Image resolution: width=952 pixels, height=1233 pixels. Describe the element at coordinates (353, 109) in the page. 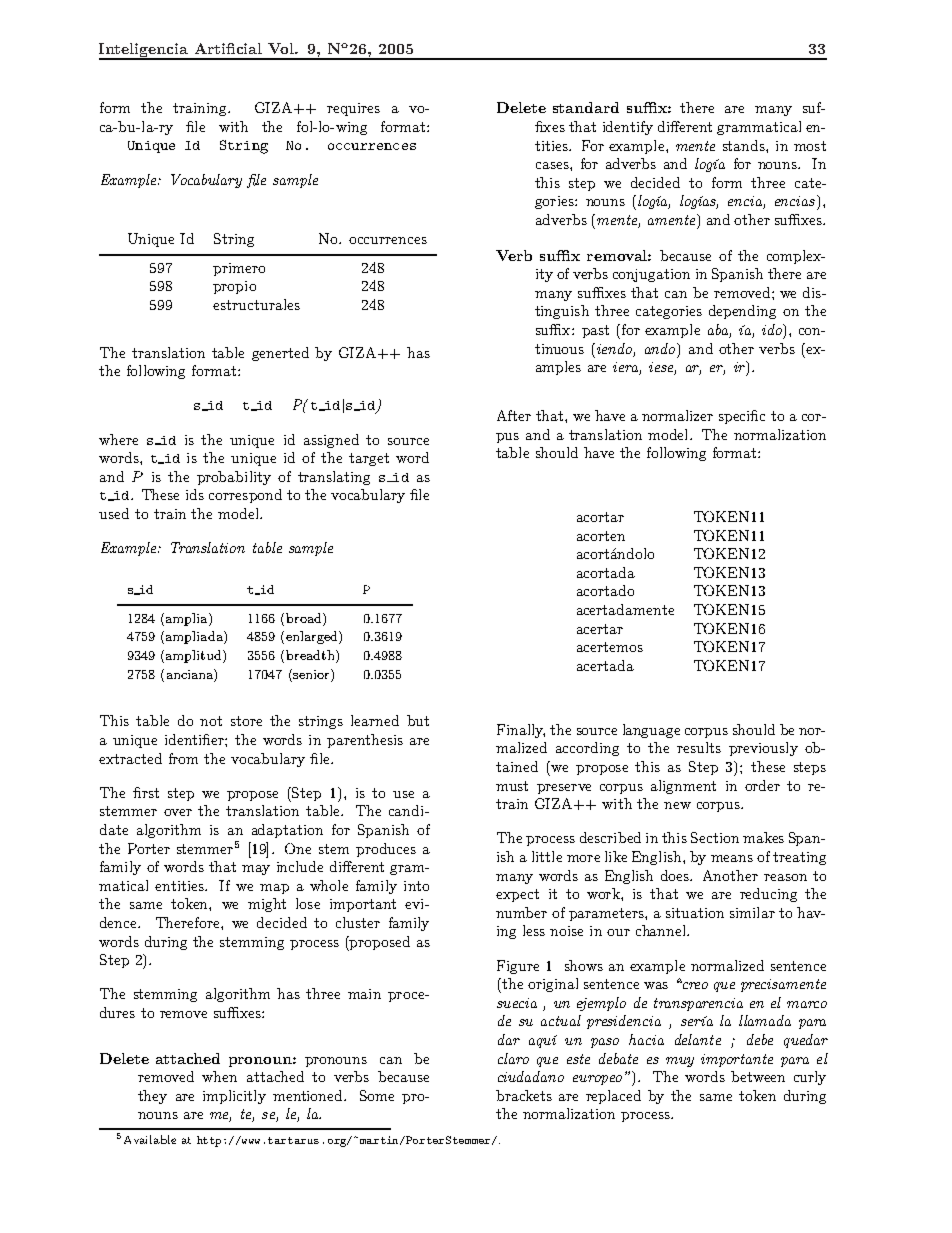

I see `requires` at that location.
